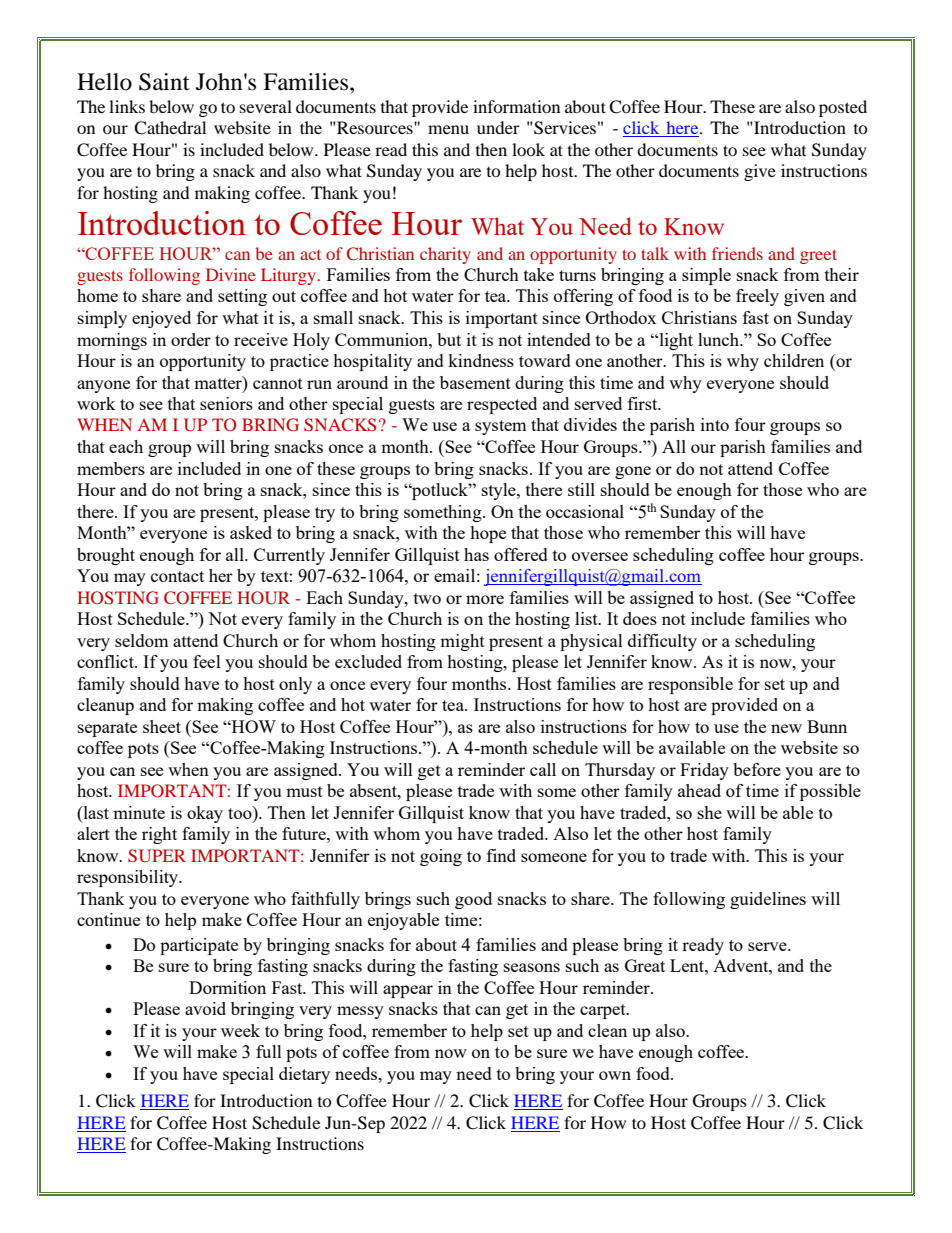  Describe the element at coordinates (485, 599) in the image. I see `more` at that location.
